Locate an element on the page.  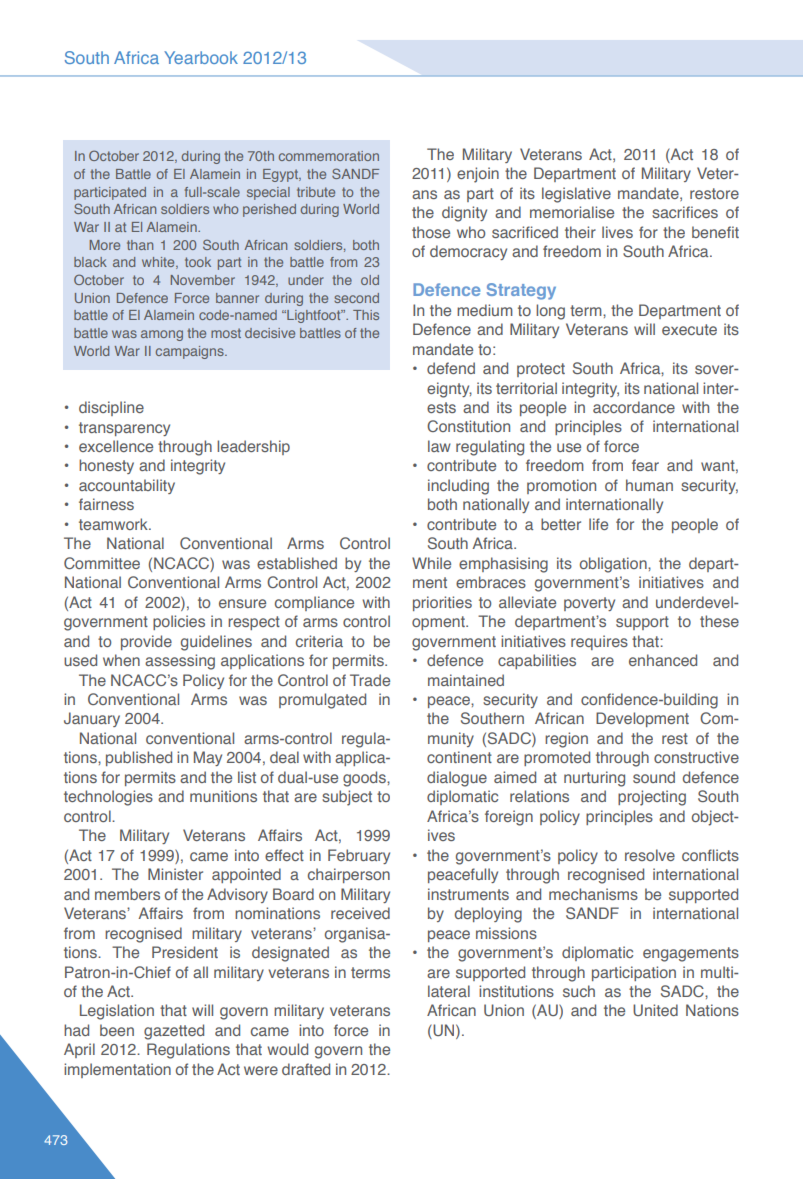
projecting is located at coordinates (652, 798).
